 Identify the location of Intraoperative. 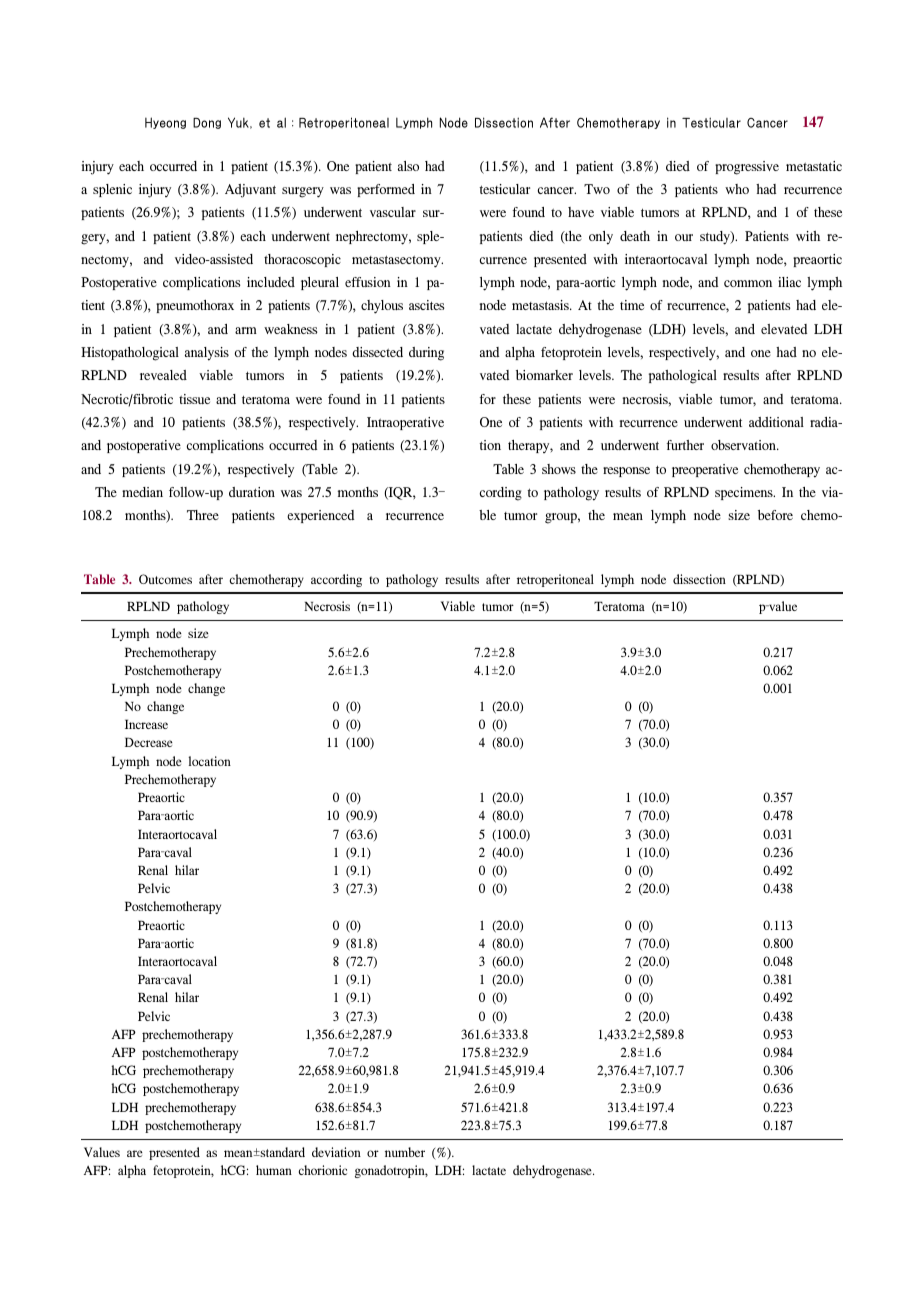
(405, 423).
